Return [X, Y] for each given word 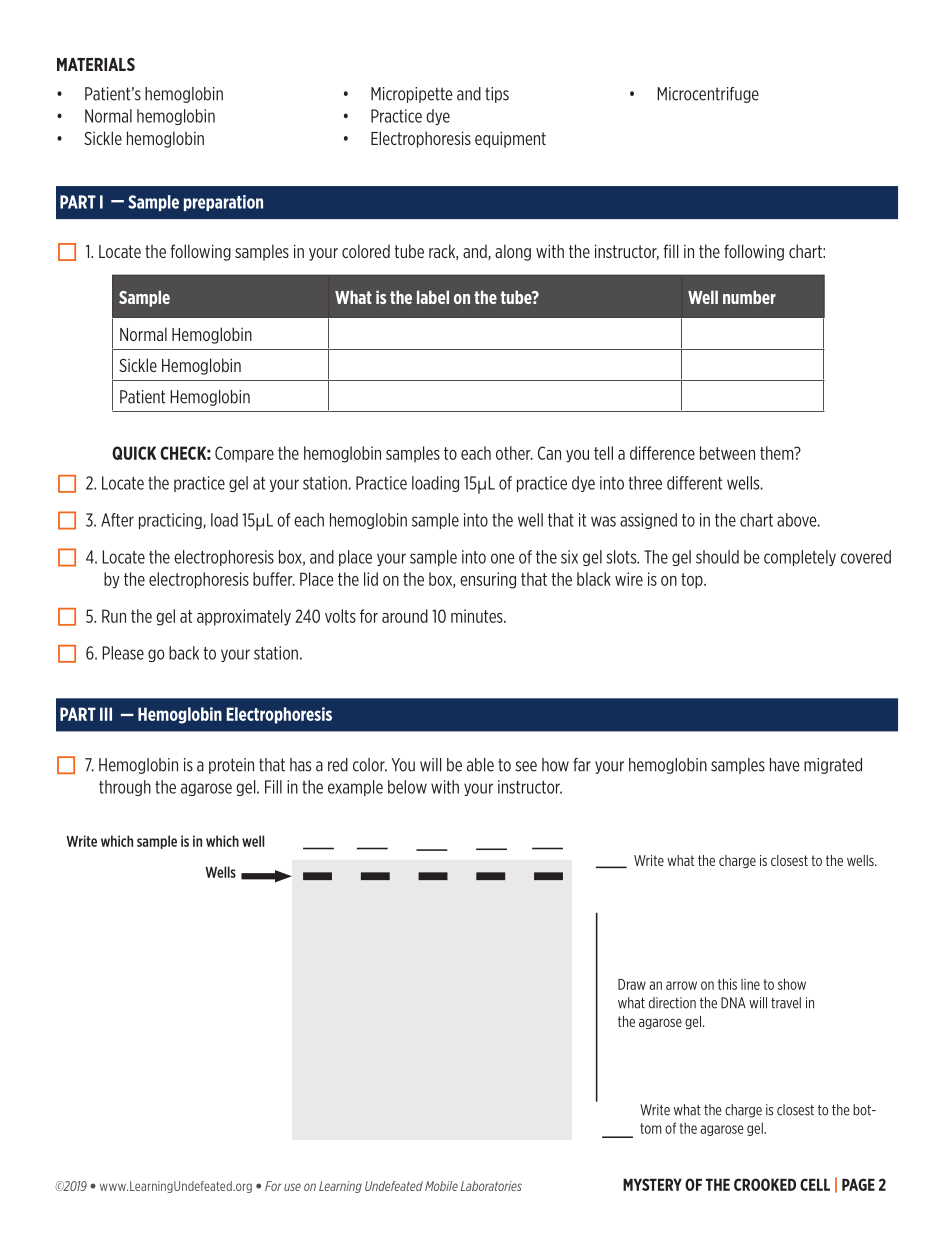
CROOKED [765, 1184]
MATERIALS [96, 64]
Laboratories [491, 1186]
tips [497, 95]
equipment [510, 139]
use [292, 1187]
